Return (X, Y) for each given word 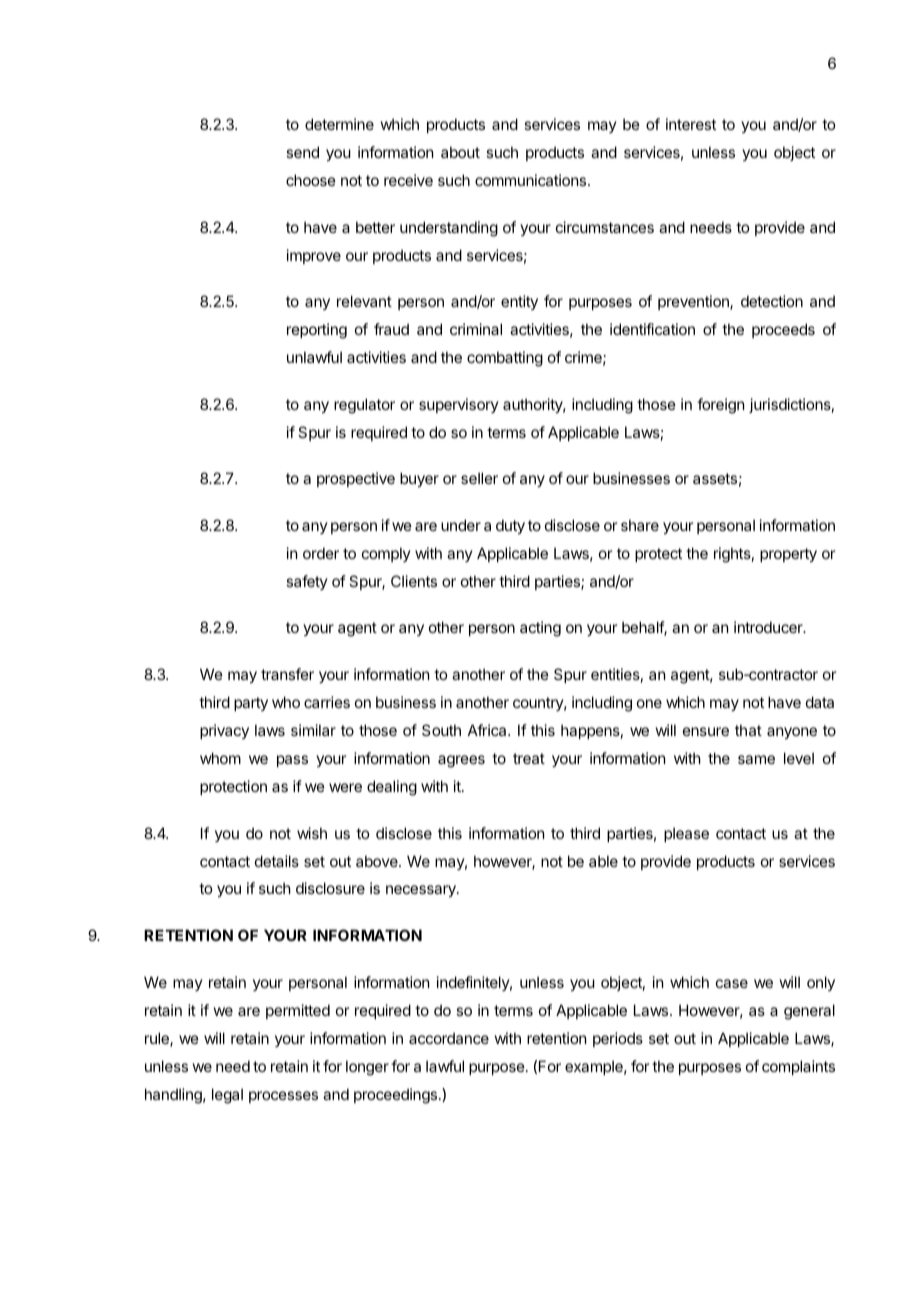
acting (540, 629)
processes (283, 1097)
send (302, 152)
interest (691, 124)
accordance (449, 1038)
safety (307, 582)
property (788, 555)
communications (530, 180)
